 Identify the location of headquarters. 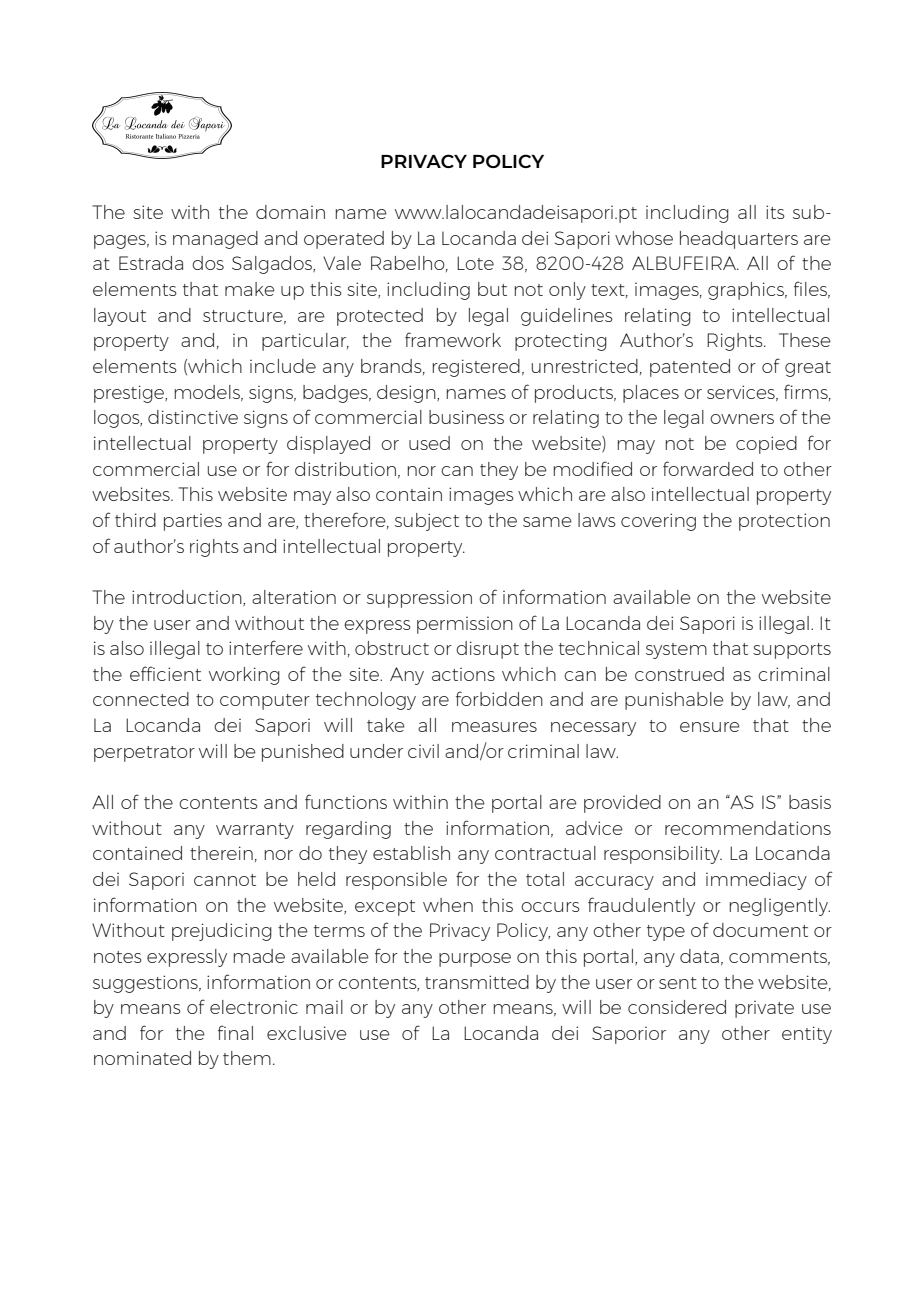
(739, 240).
